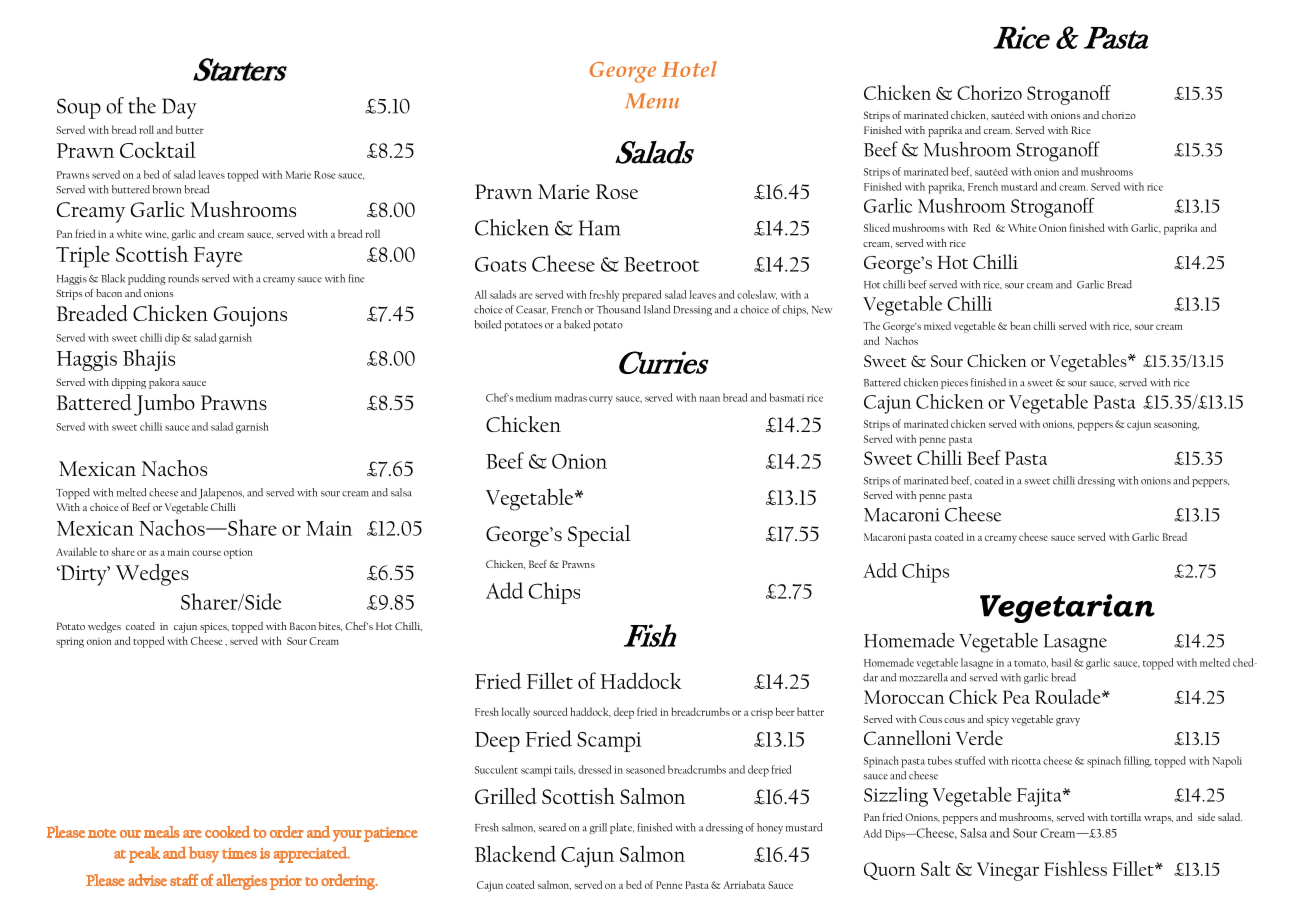 The height and width of the screenshot is (924, 1308). What do you see at coordinates (214, 628) in the screenshot?
I see `spices` at bounding box center [214, 628].
